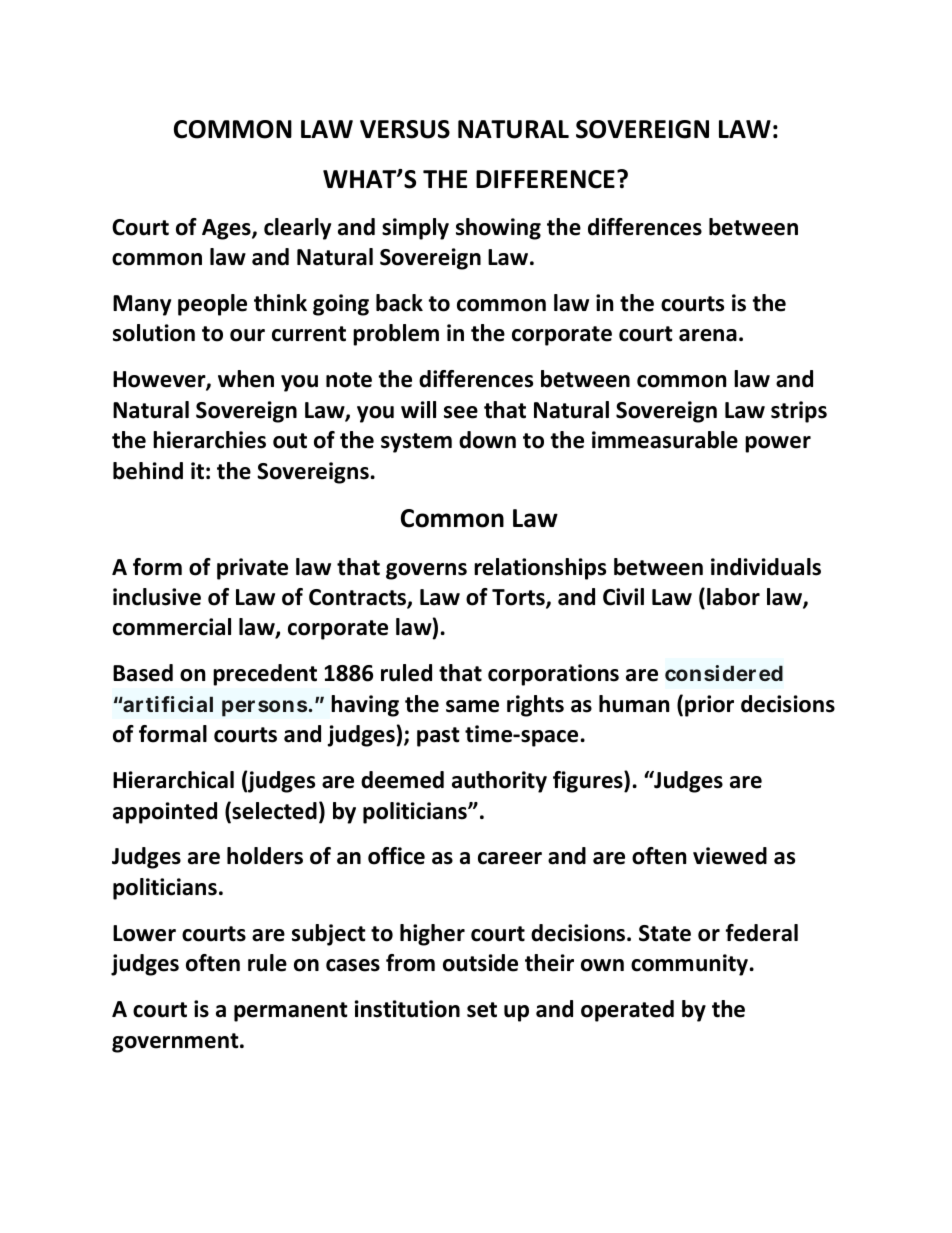 This document has width=952, height=1233. I want to click on when, so click(246, 379).
